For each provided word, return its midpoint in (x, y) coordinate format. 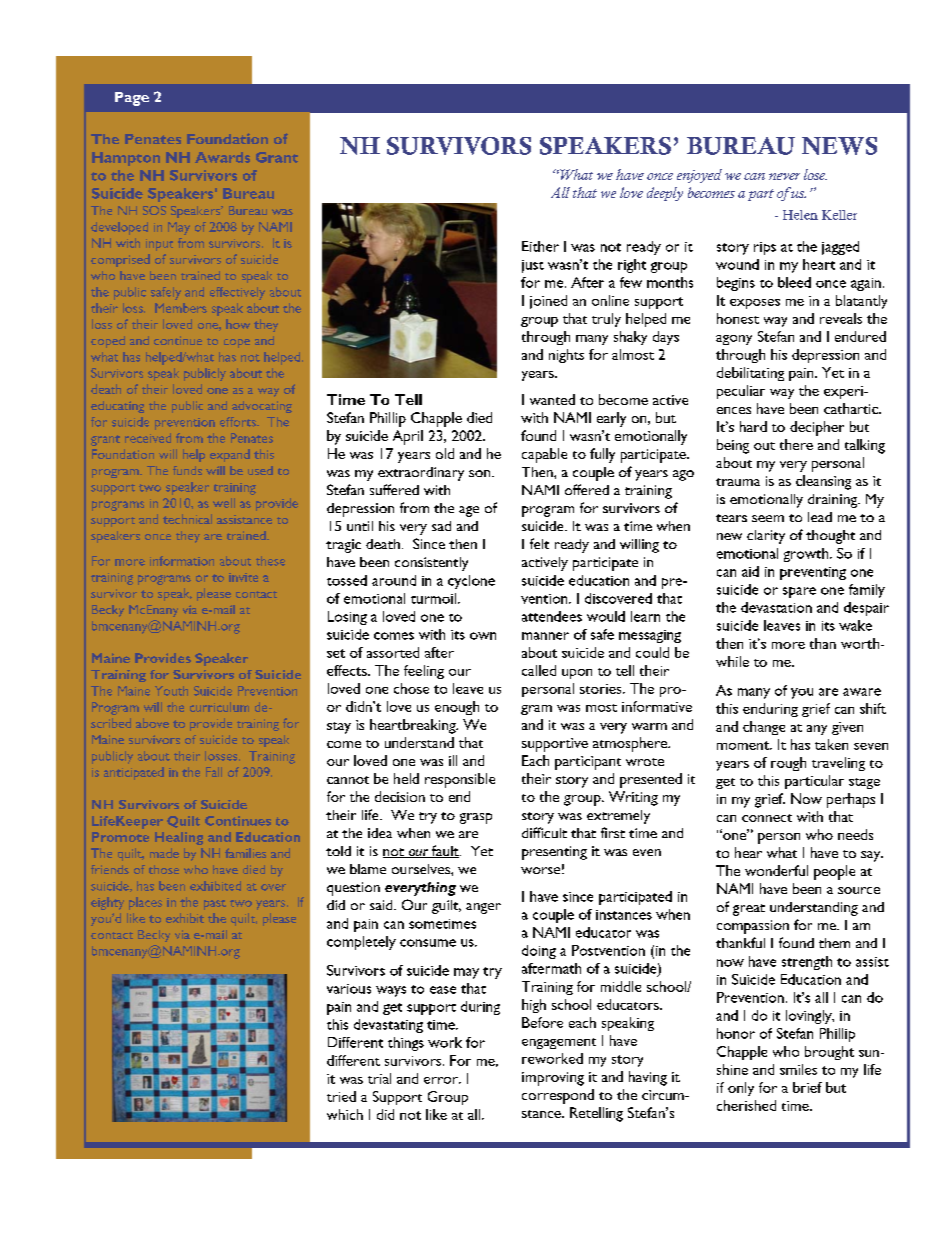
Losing (347, 618)
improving (553, 1079)
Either (540, 246)
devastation (776, 607)
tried (341, 1096)
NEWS (839, 146)
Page (132, 99)
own (483, 636)
